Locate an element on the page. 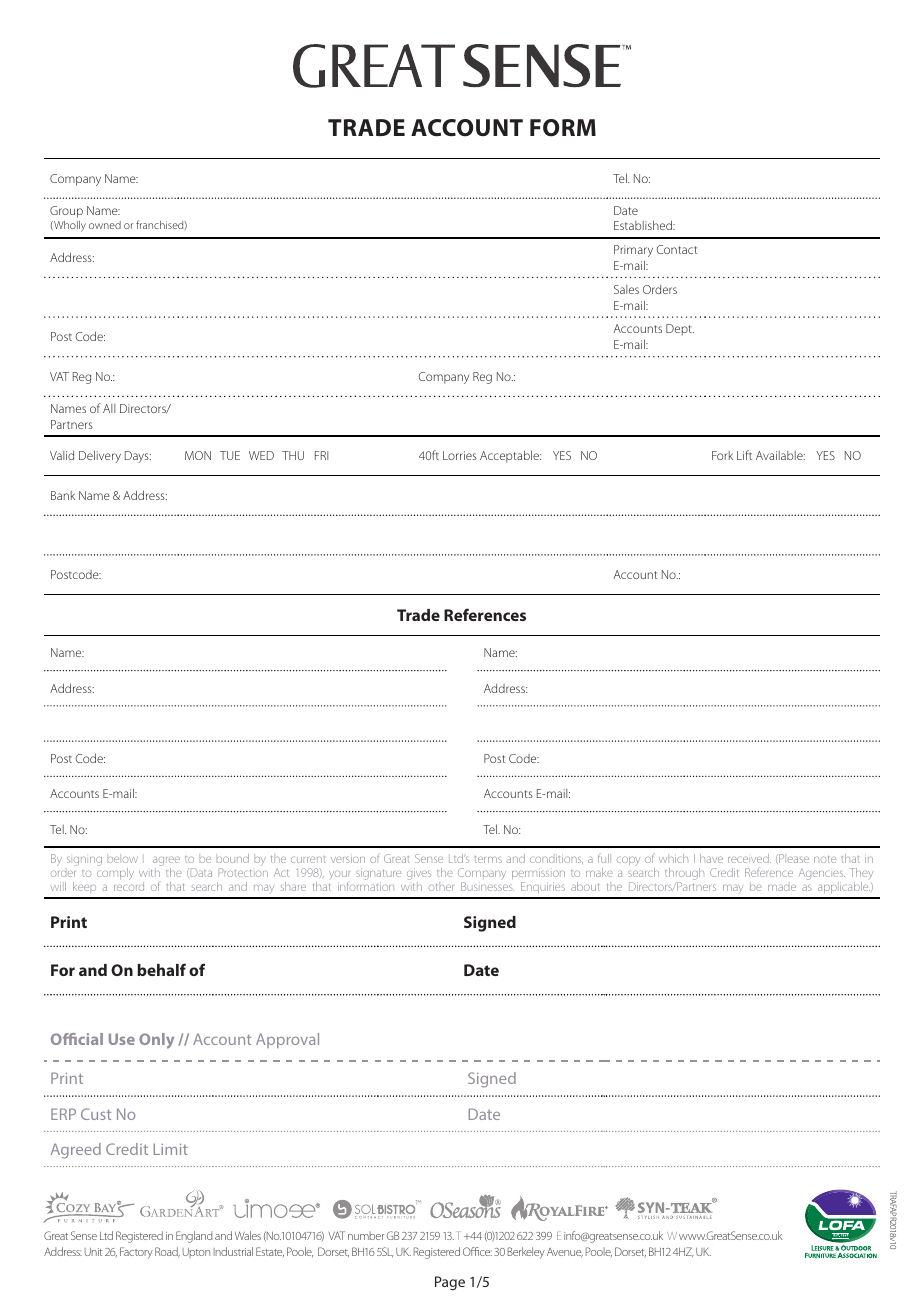 The width and height of the document is (924, 1308). Primary is located at coordinates (633, 251).
